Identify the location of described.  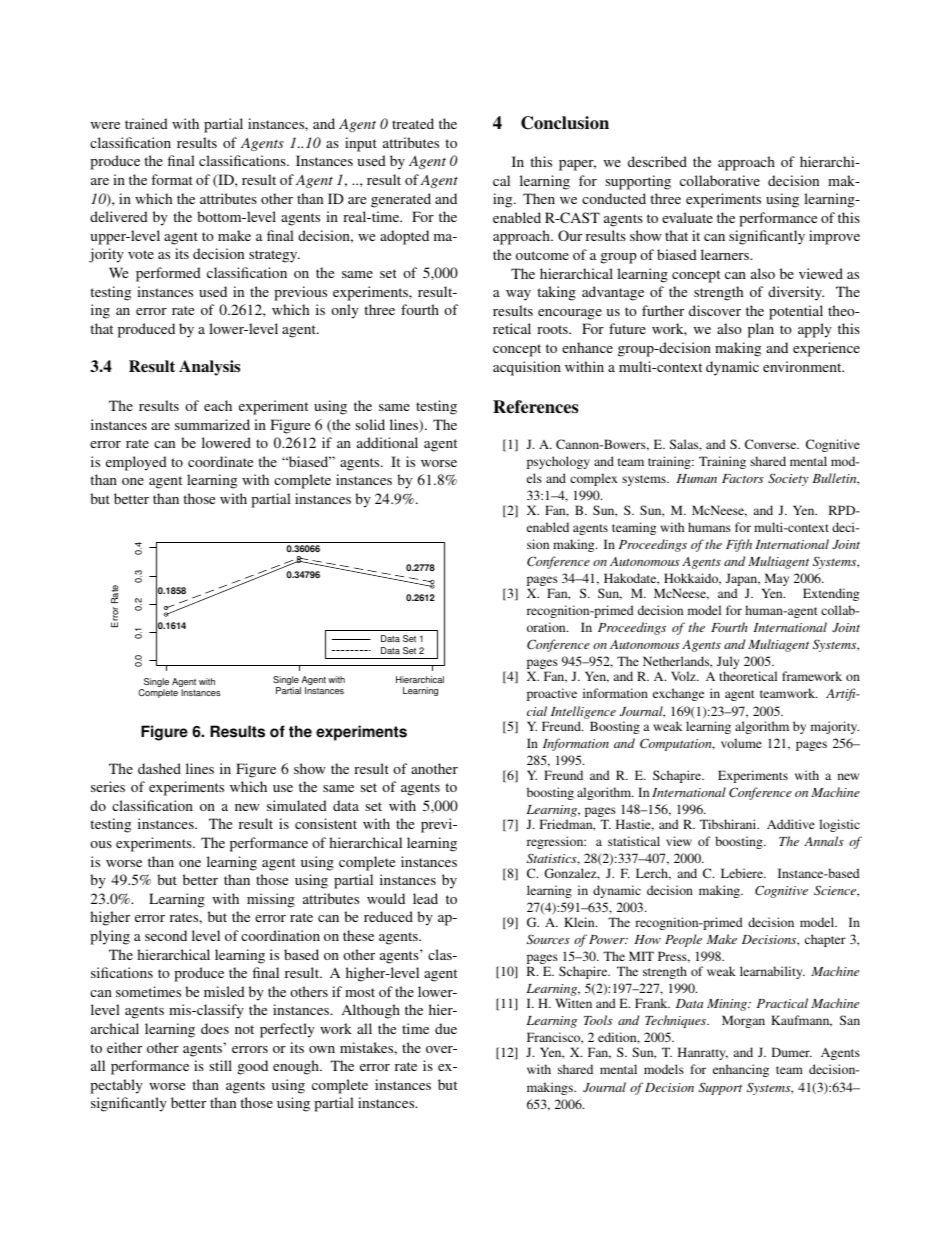
(657, 161).
